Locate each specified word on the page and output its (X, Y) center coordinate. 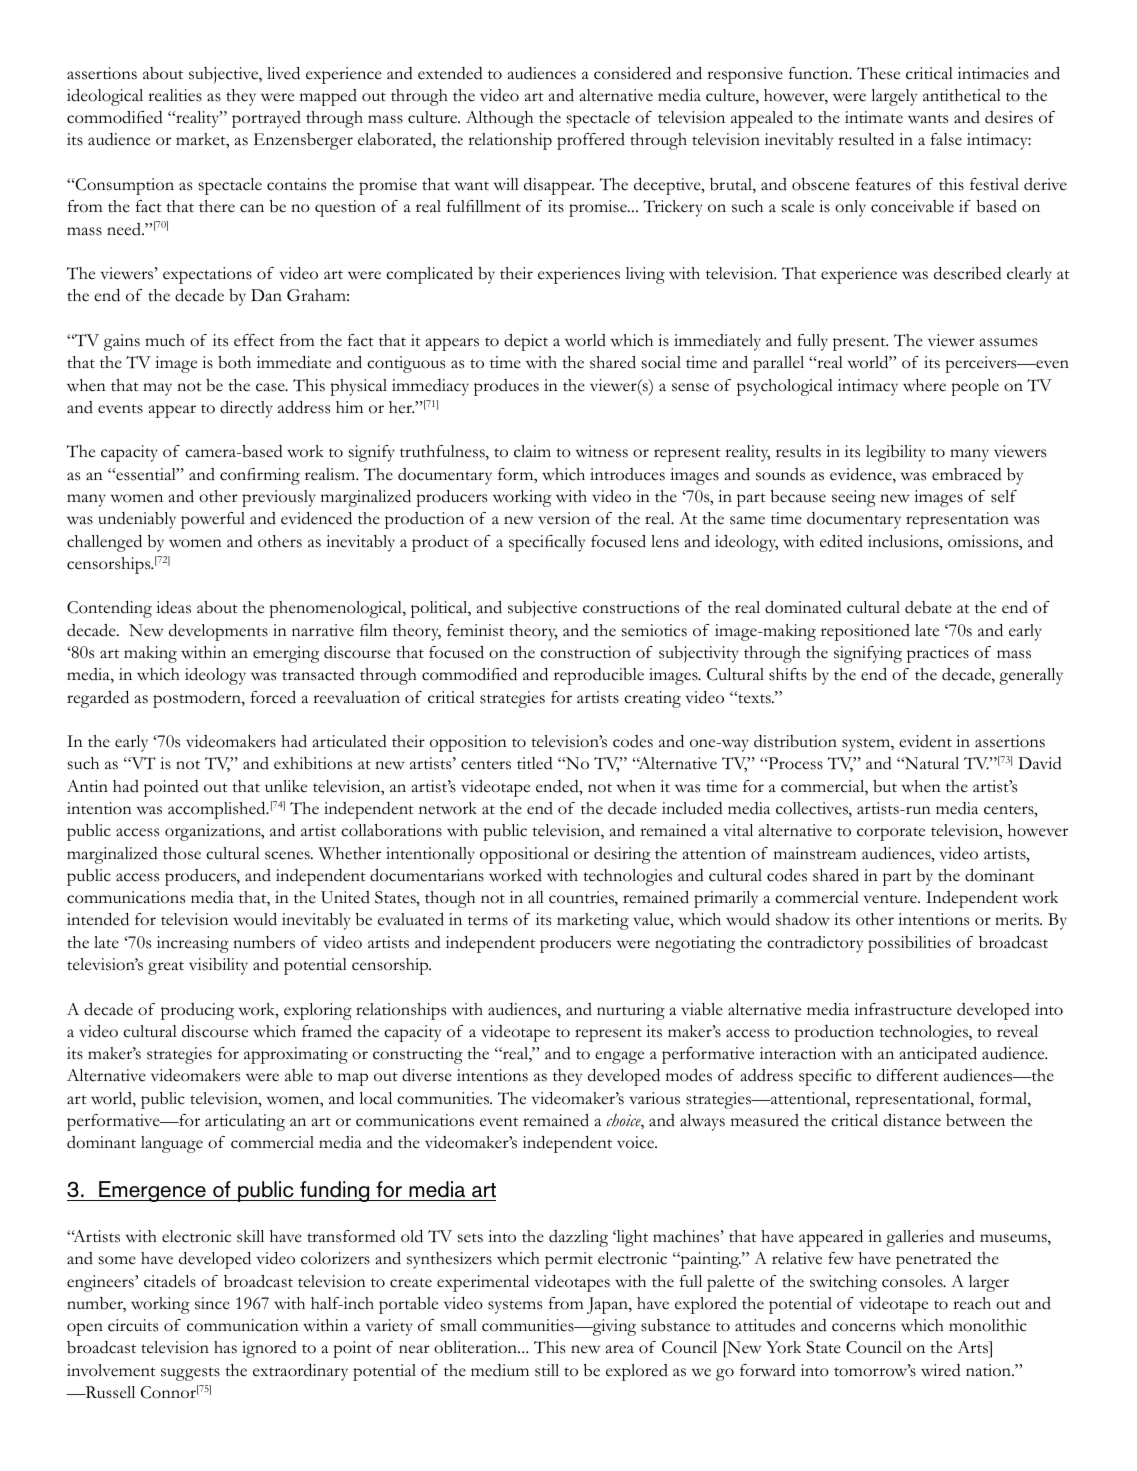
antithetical (962, 95)
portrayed (266, 119)
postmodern (198, 699)
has (225, 1347)
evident (925, 741)
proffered (591, 141)
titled (535, 763)
